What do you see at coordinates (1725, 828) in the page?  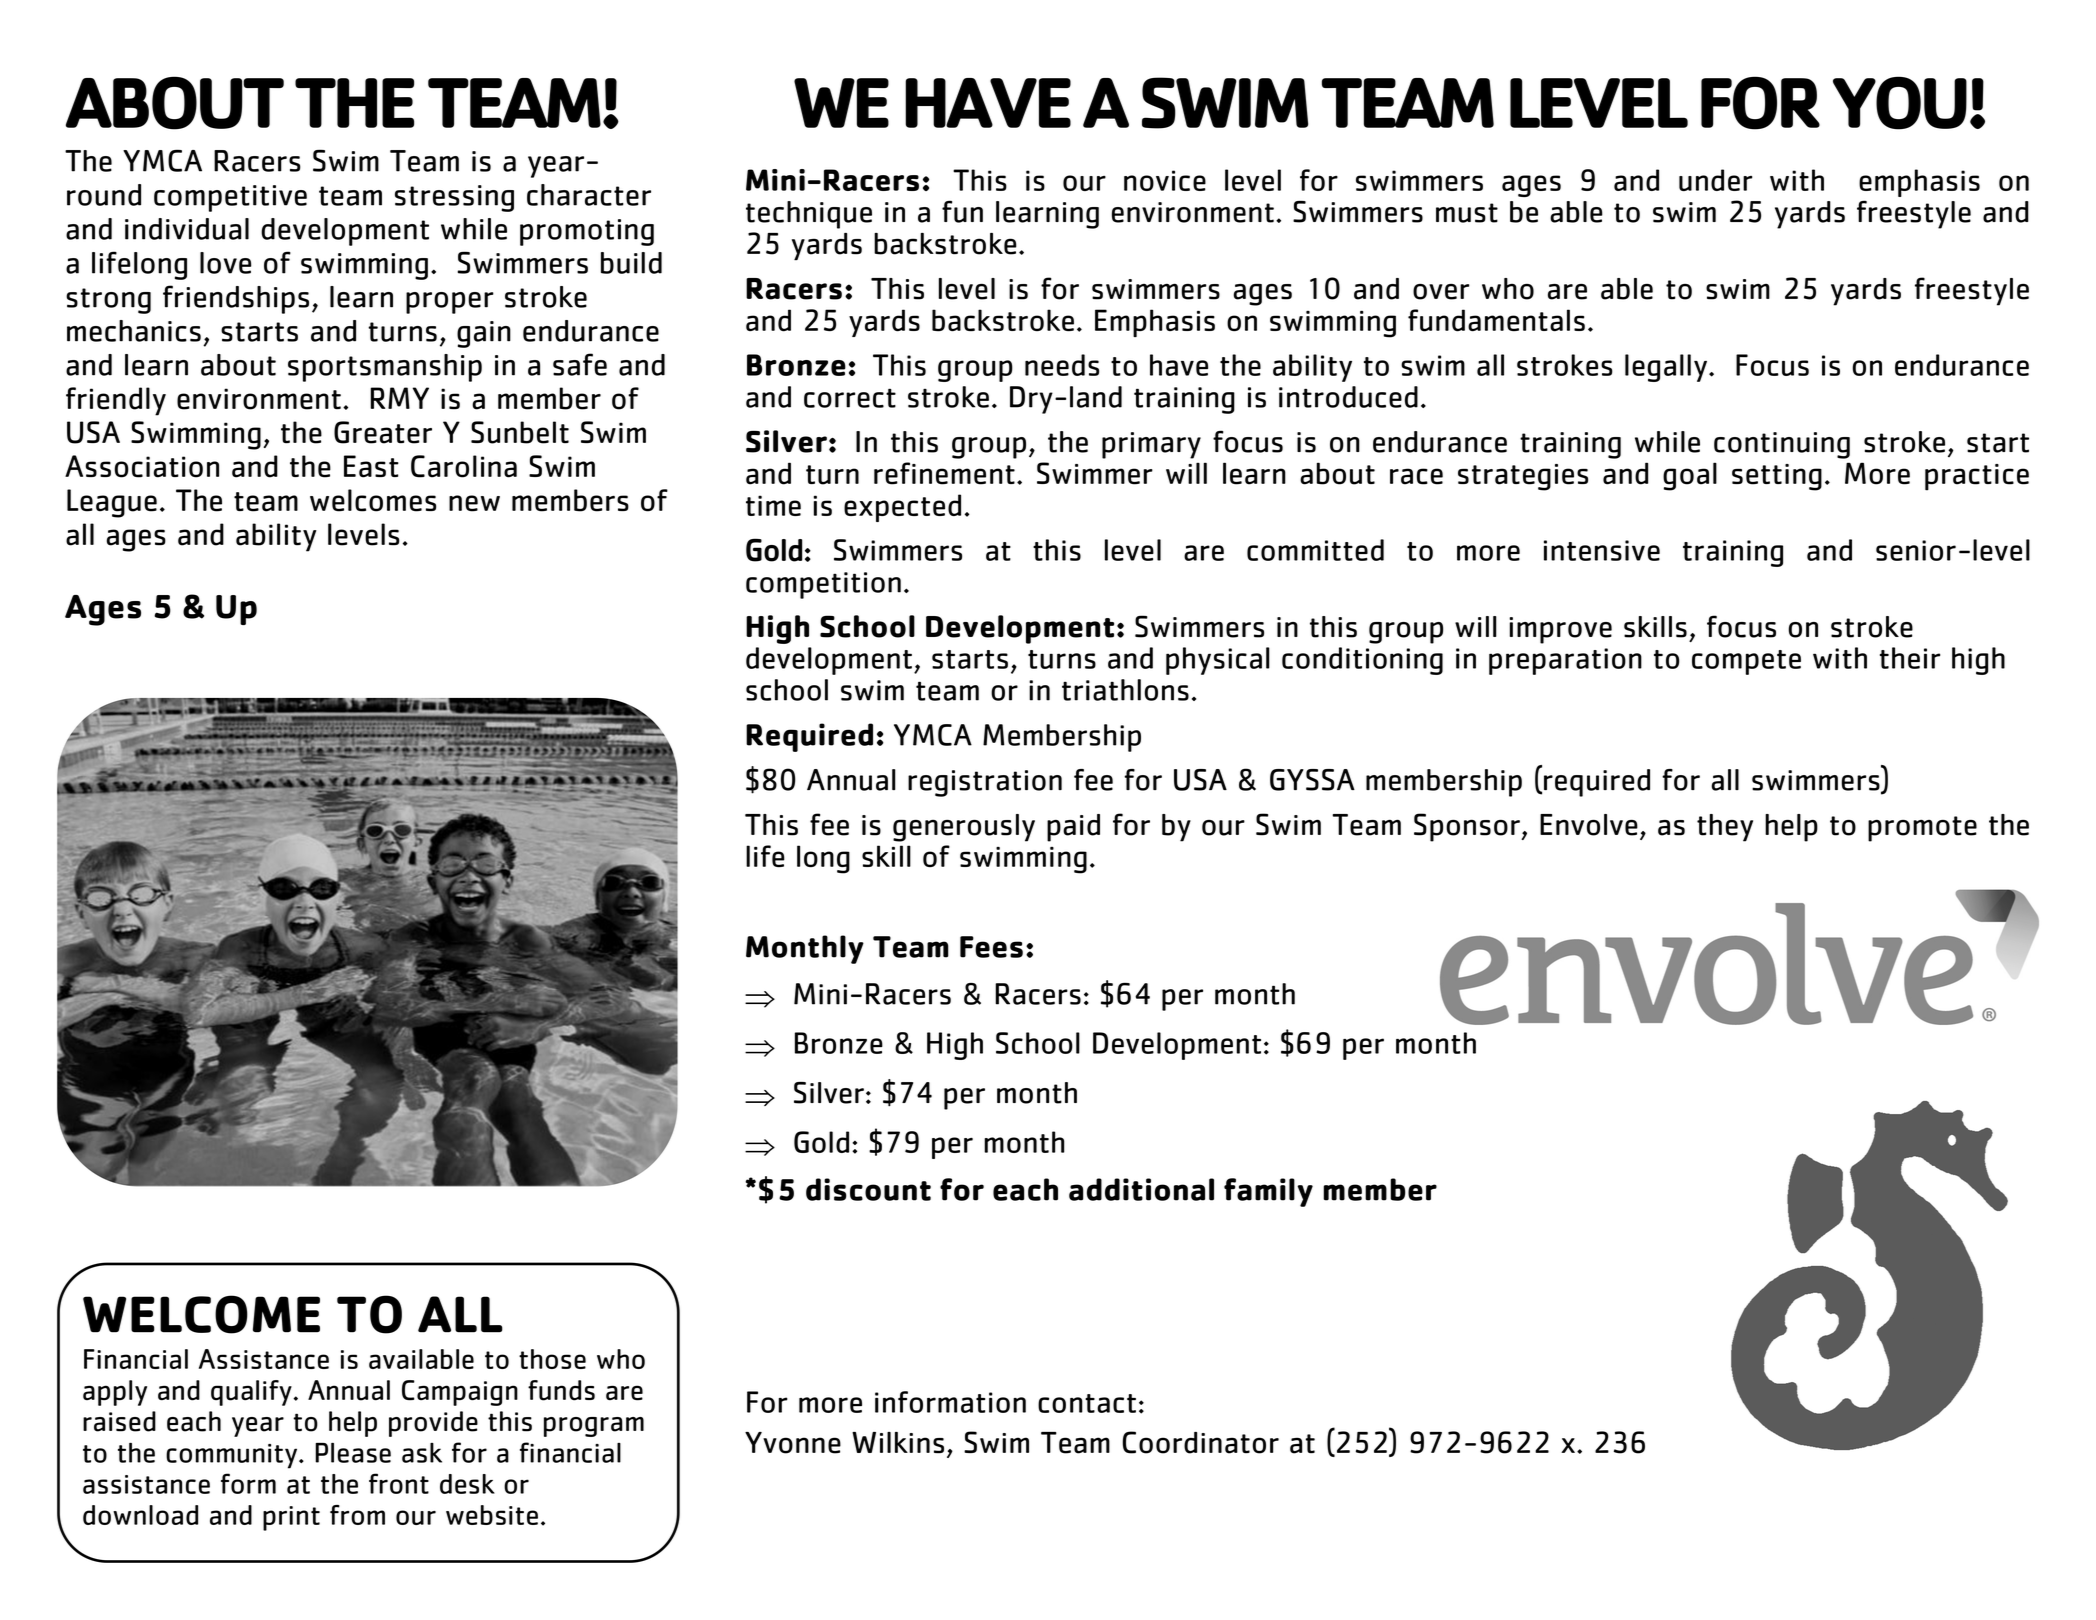 I see `they` at bounding box center [1725, 828].
